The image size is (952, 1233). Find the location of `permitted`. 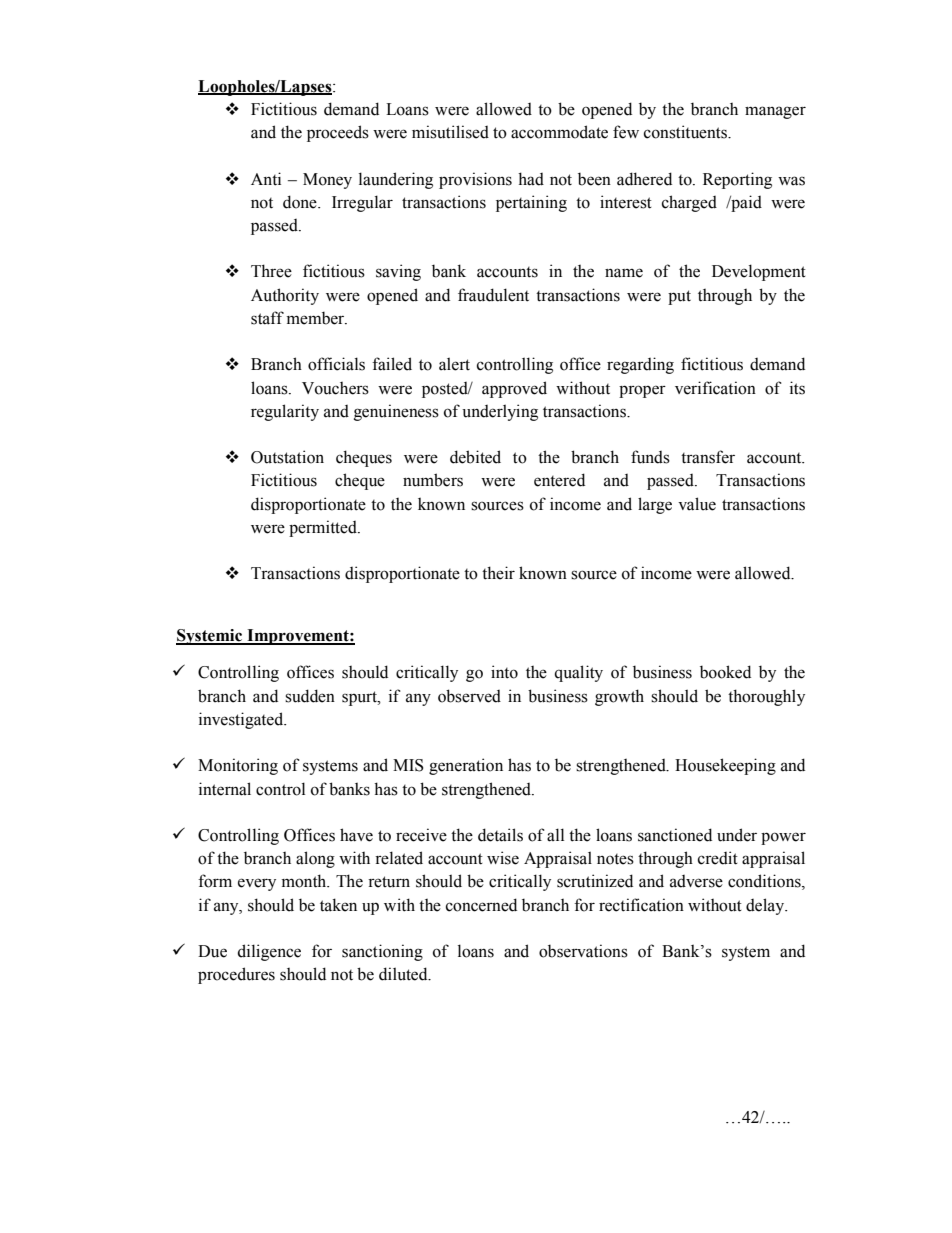

permitted is located at coordinates (324, 528).
